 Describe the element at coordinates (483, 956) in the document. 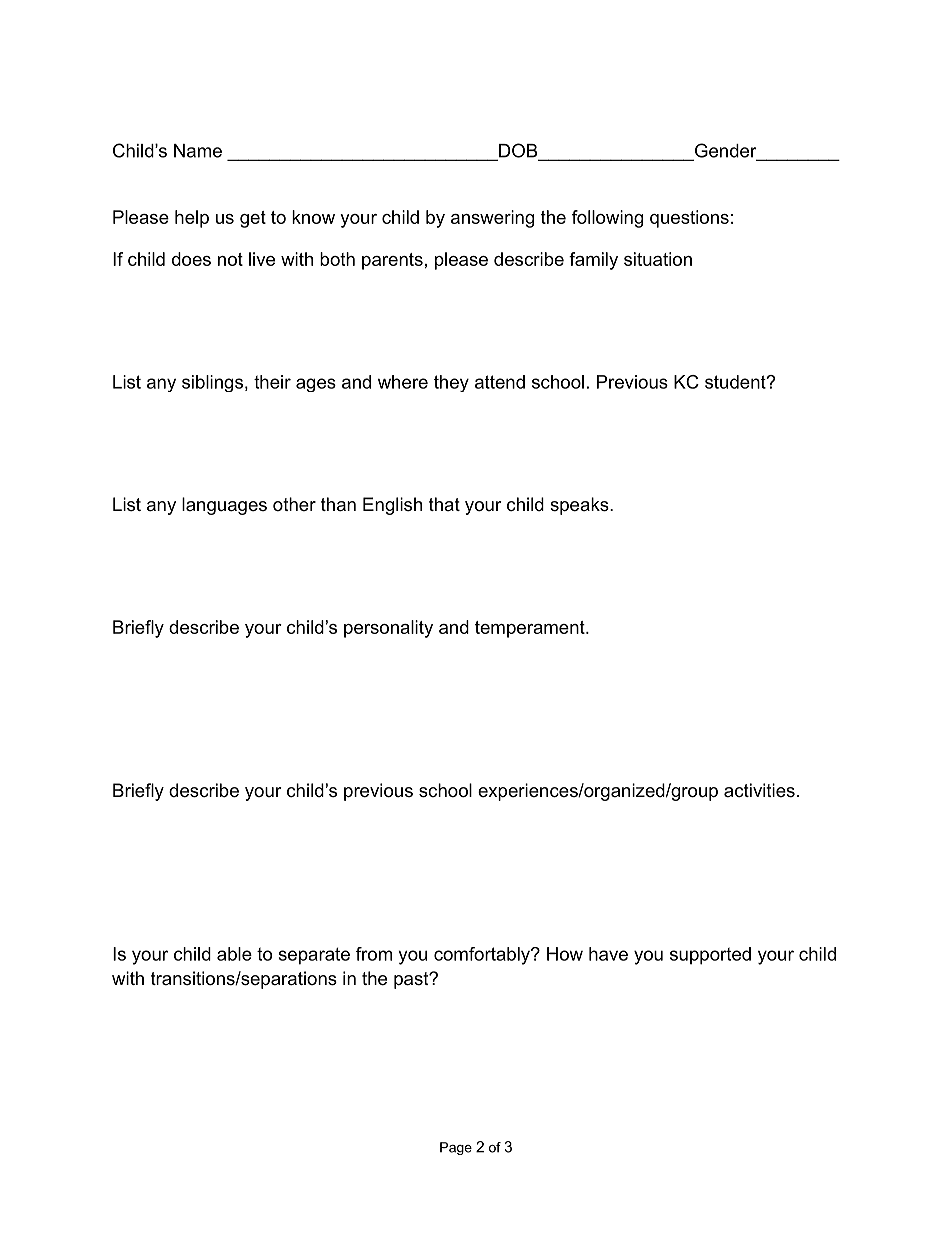

I see `comfortably` at that location.
